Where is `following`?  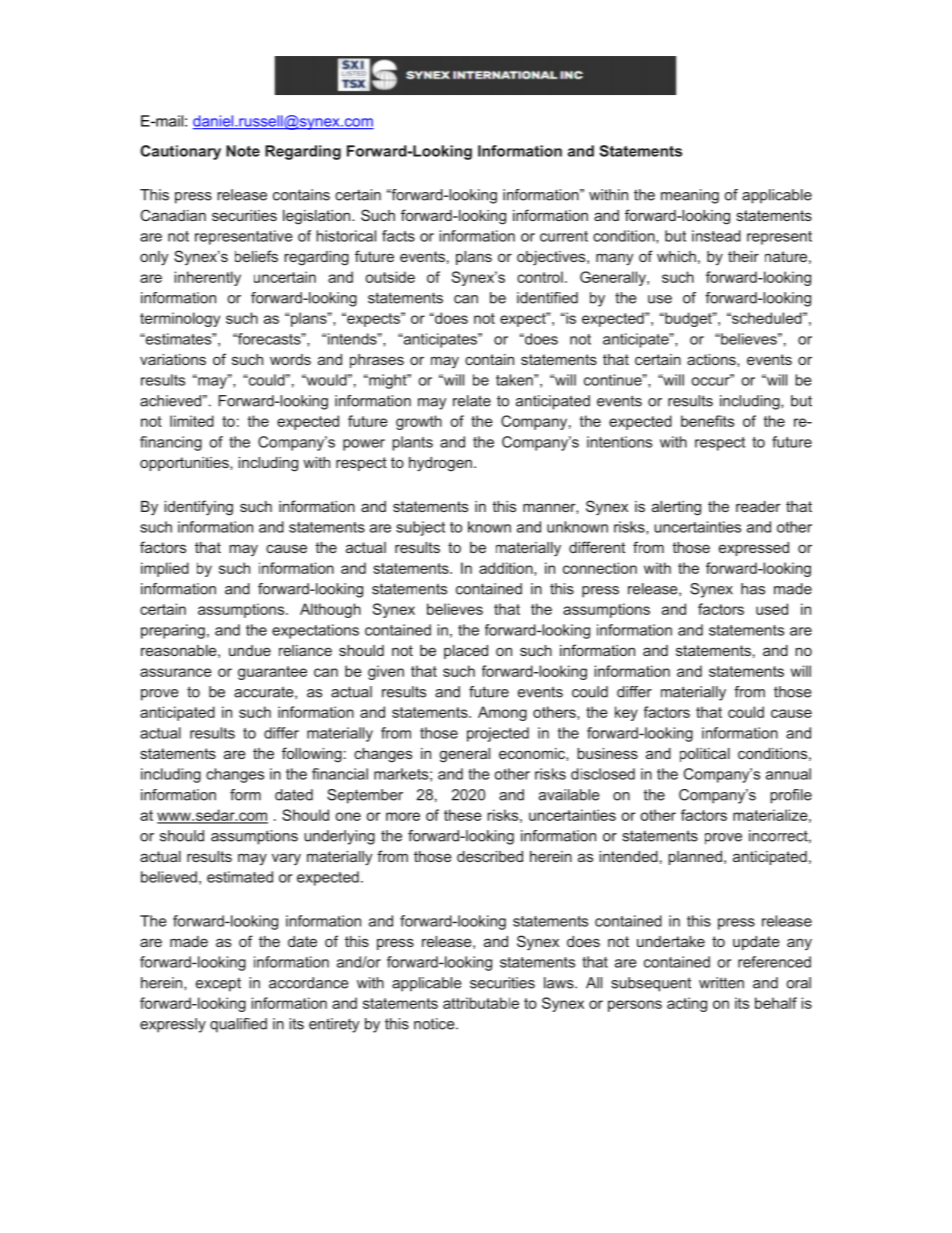
following is located at coordinates (312, 755).
